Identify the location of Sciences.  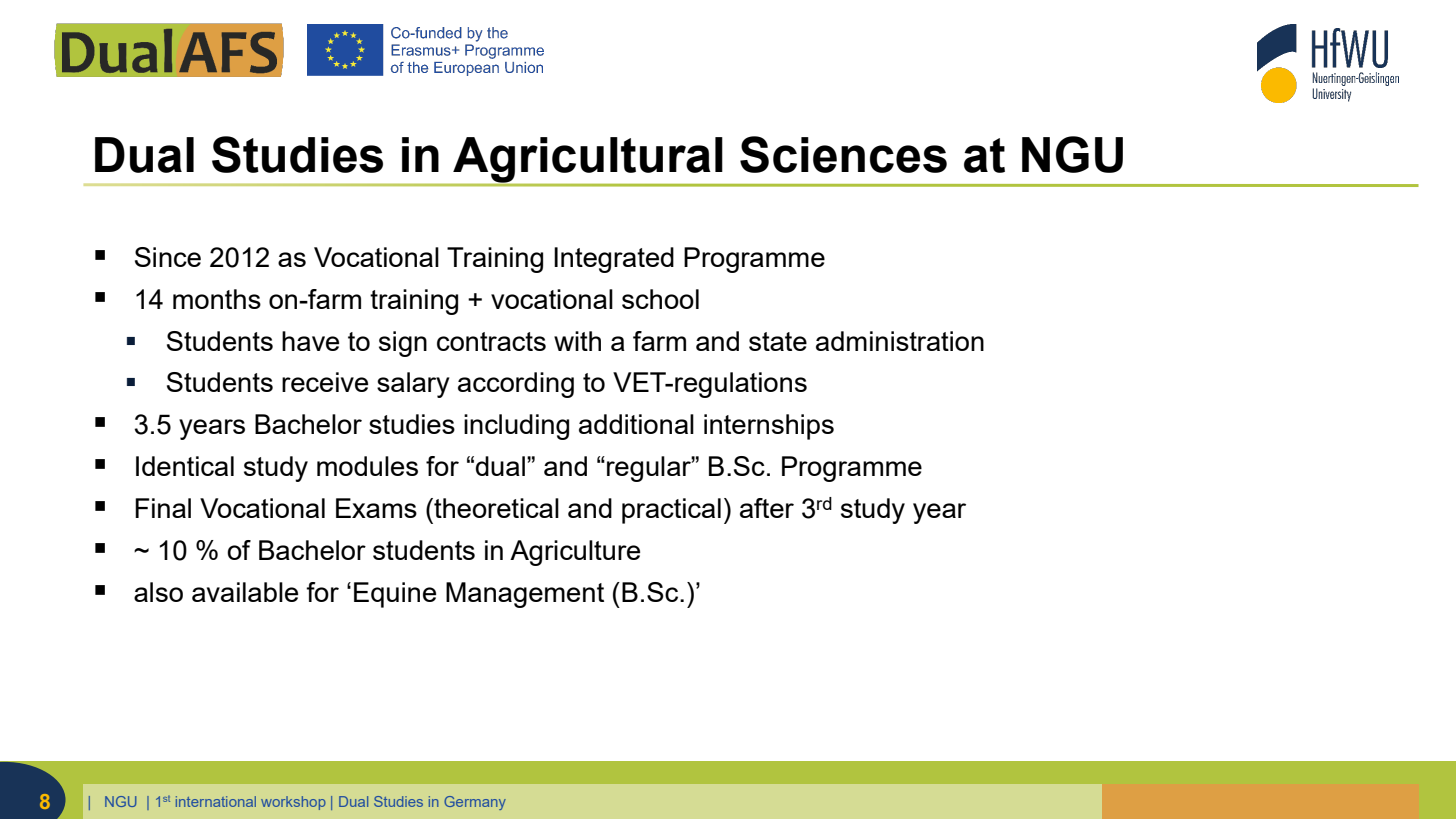
(843, 154).
